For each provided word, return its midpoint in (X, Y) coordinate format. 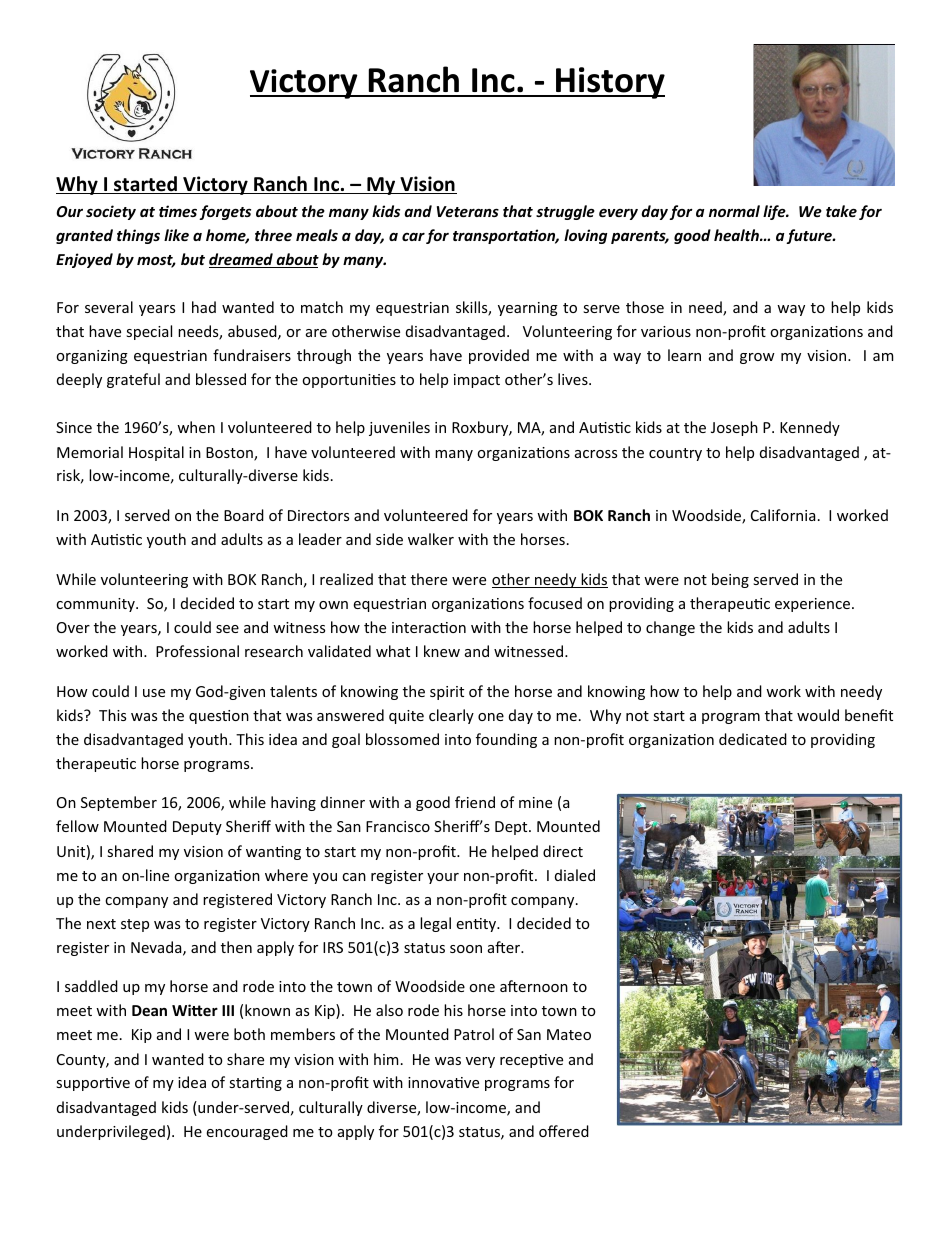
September (119, 803)
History (609, 83)
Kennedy (810, 428)
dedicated (753, 739)
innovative (443, 1082)
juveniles (399, 428)
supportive (93, 1084)
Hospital (156, 453)
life (775, 212)
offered (564, 1131)
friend (475, 802)
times (178, 211)
